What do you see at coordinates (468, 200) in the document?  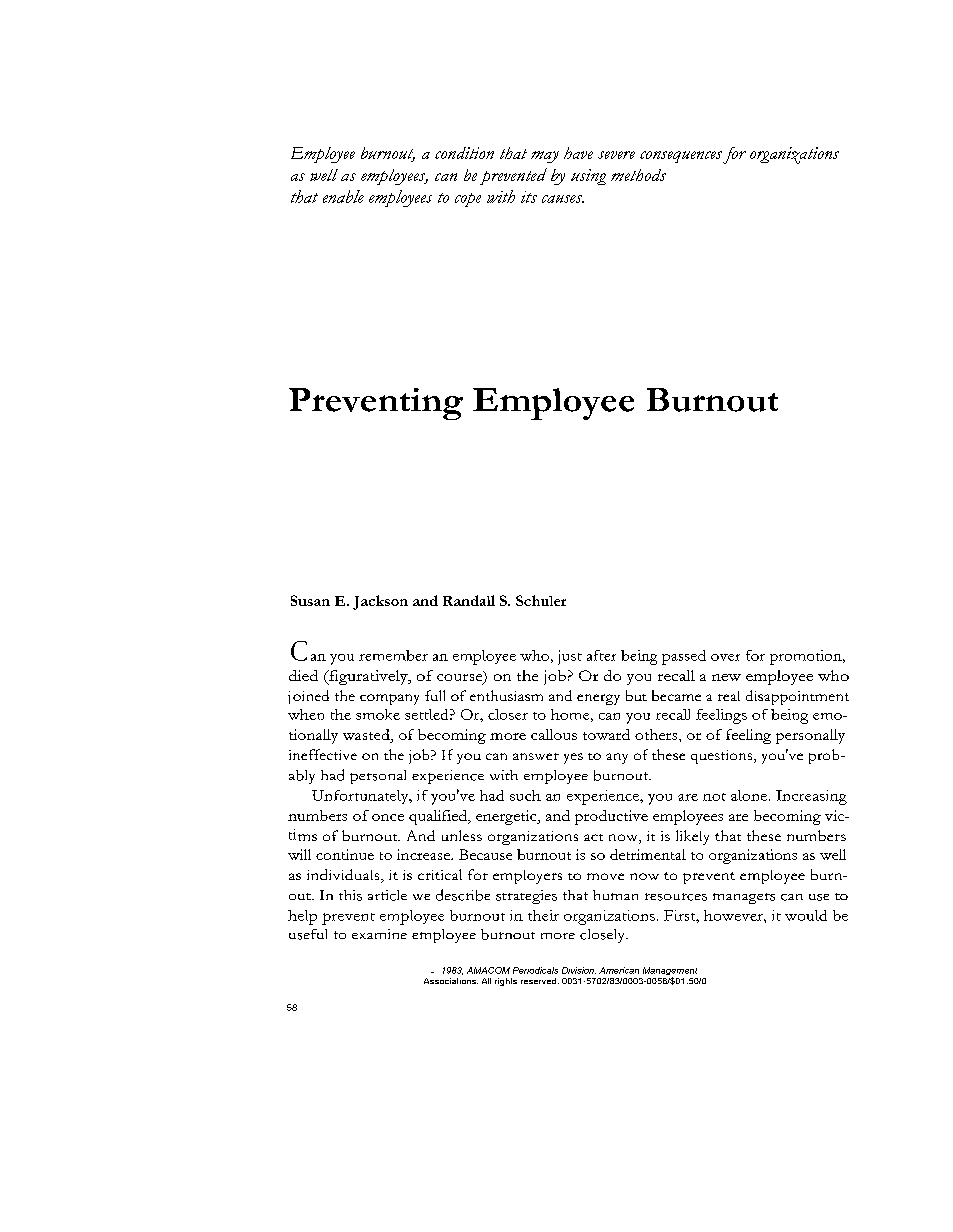 I see `cope` at bounding box center [468, 200].
